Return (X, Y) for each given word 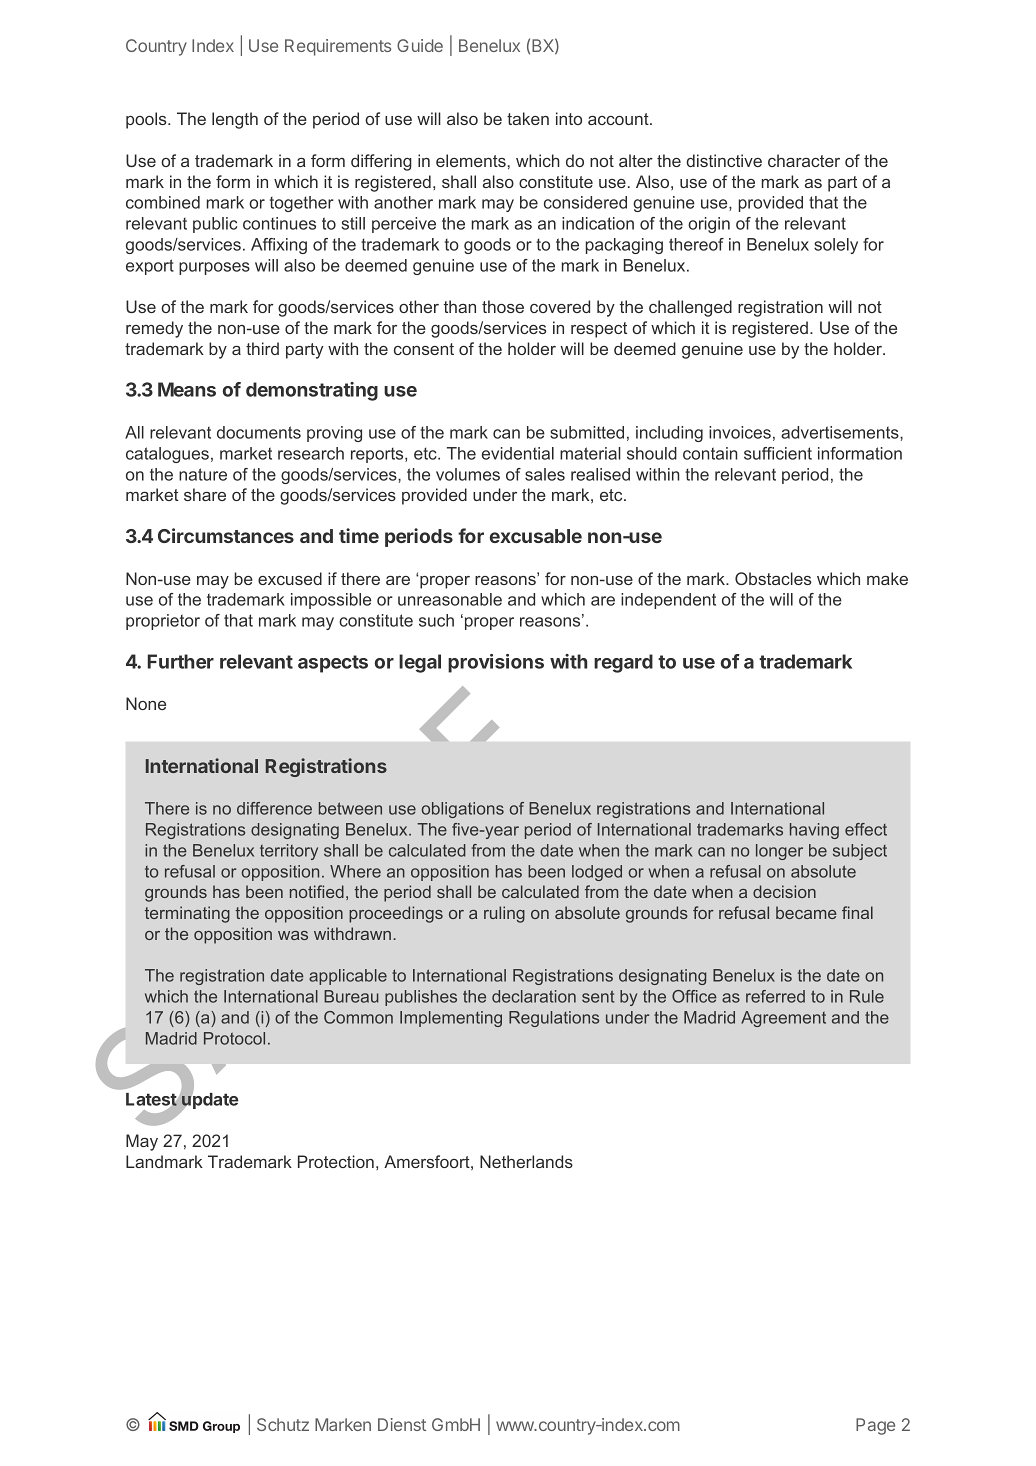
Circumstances (226, 535)
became (806, 912)
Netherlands (526, 1161)
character (804, 160)
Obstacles (773, 578)
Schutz (283, 1424)
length (235, 120)
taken (528, 118)
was (293, 935)
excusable (536, 536)
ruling (504, 914)
